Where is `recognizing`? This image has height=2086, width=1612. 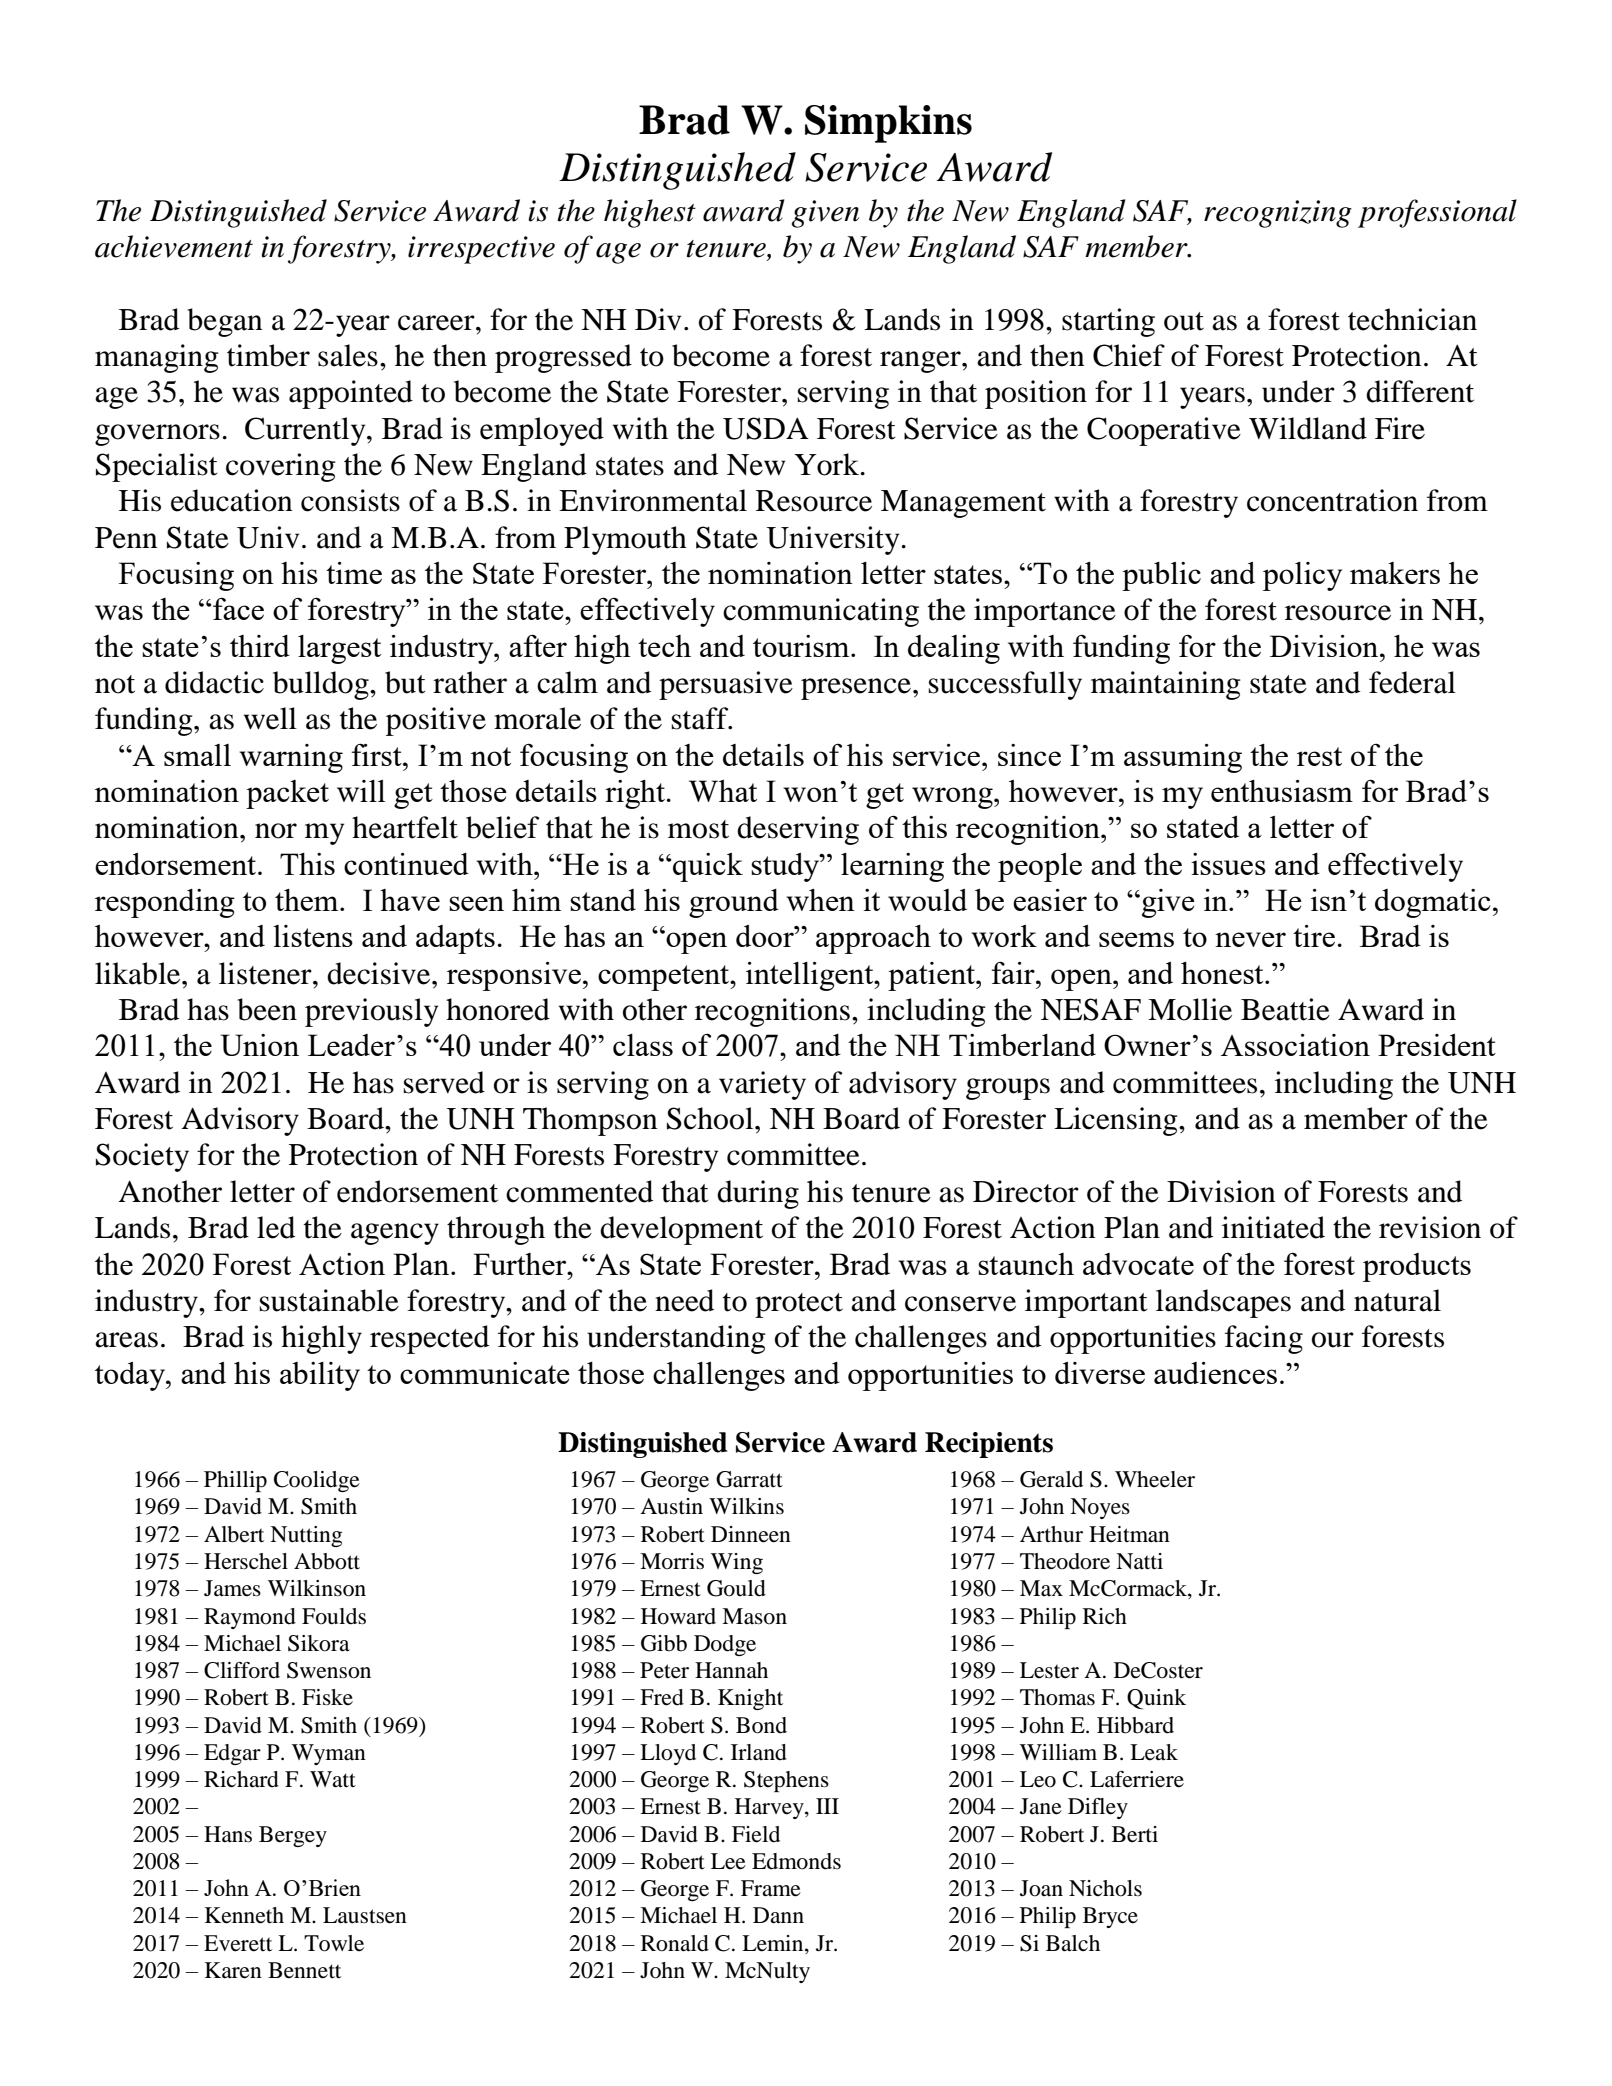
recognizing is located at coordinates (1278, 214).
